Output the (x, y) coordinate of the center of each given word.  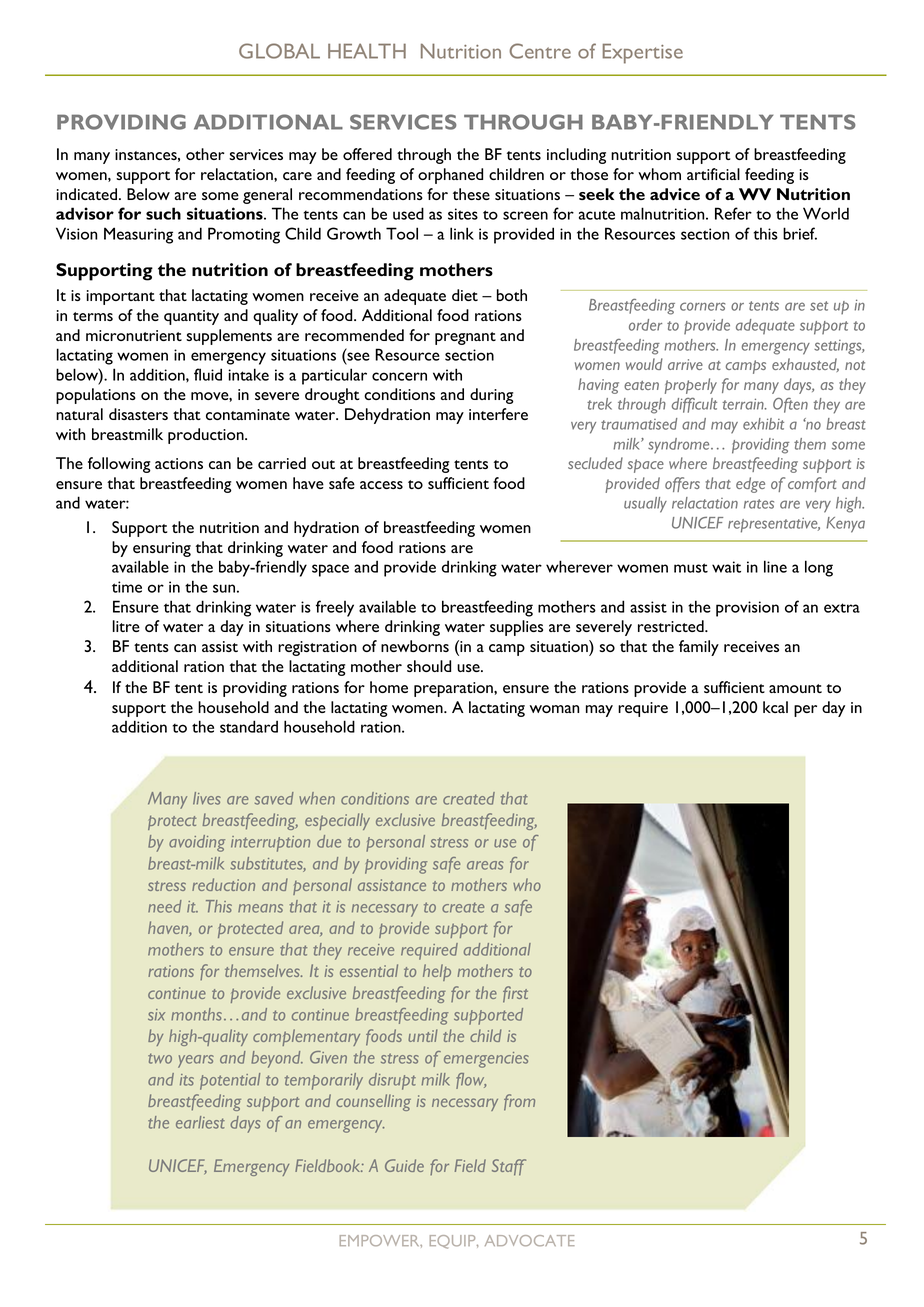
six (156, 1015)
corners (702, 306)
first (515, 994)
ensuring (162, 549)
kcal (775, 707)
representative (774, 525)
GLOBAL (279, 51)
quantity (191, 317)
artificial (713, 174)
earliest (200, 1122)
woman (554, 709)
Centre (540, 51)
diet (465, 295)
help (437, 972)
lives (207, 798)
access (381, 485)
